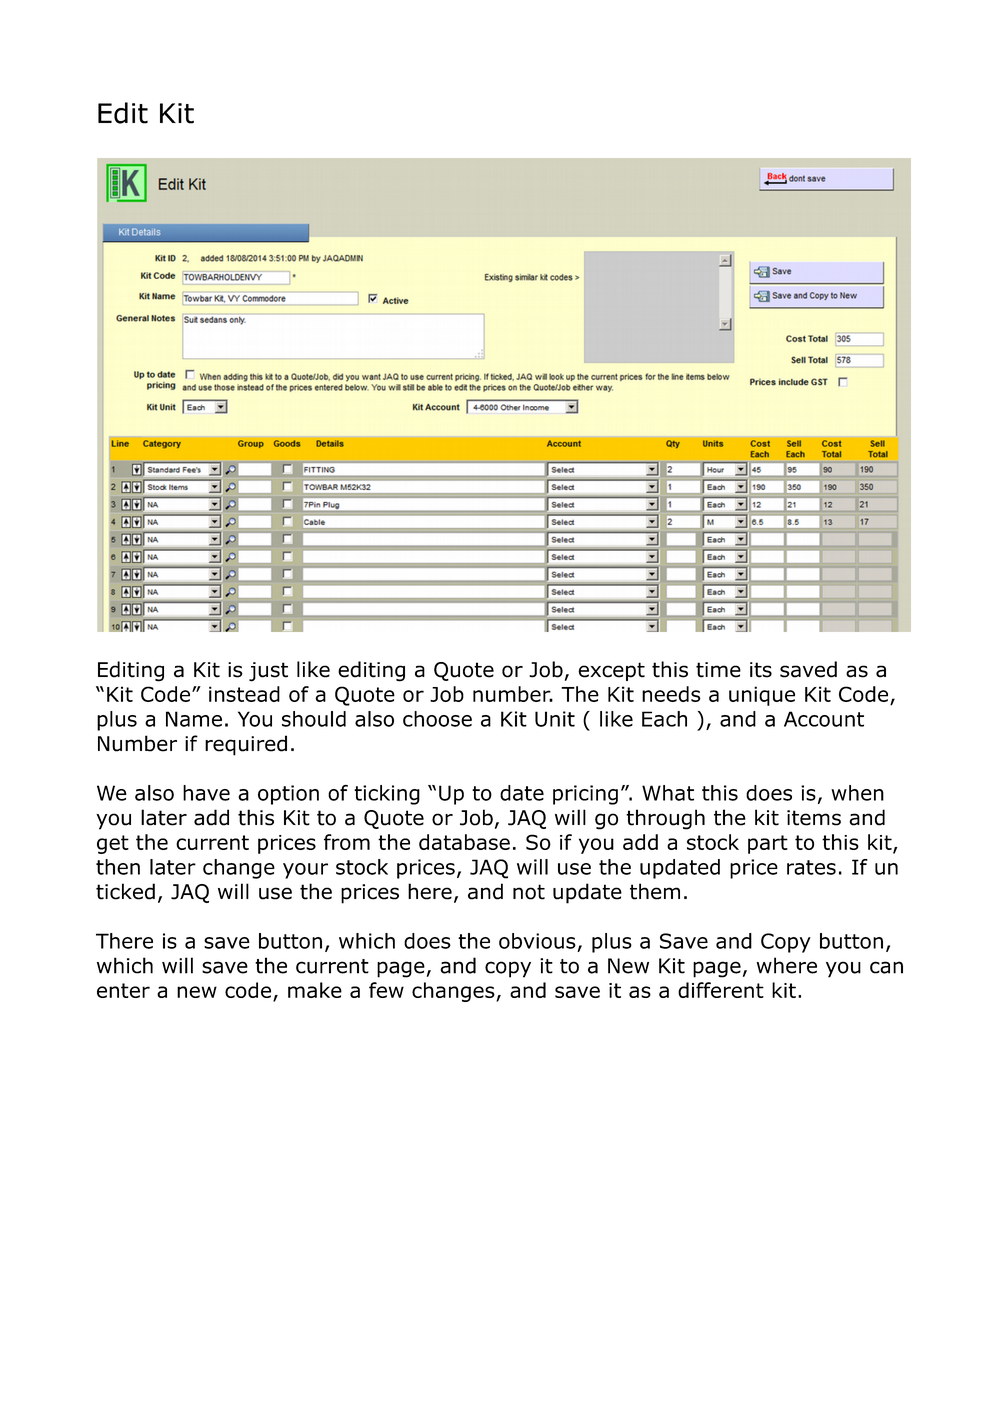 The image size is (1005, 1423). I want to click on except, so click(611, 671).
